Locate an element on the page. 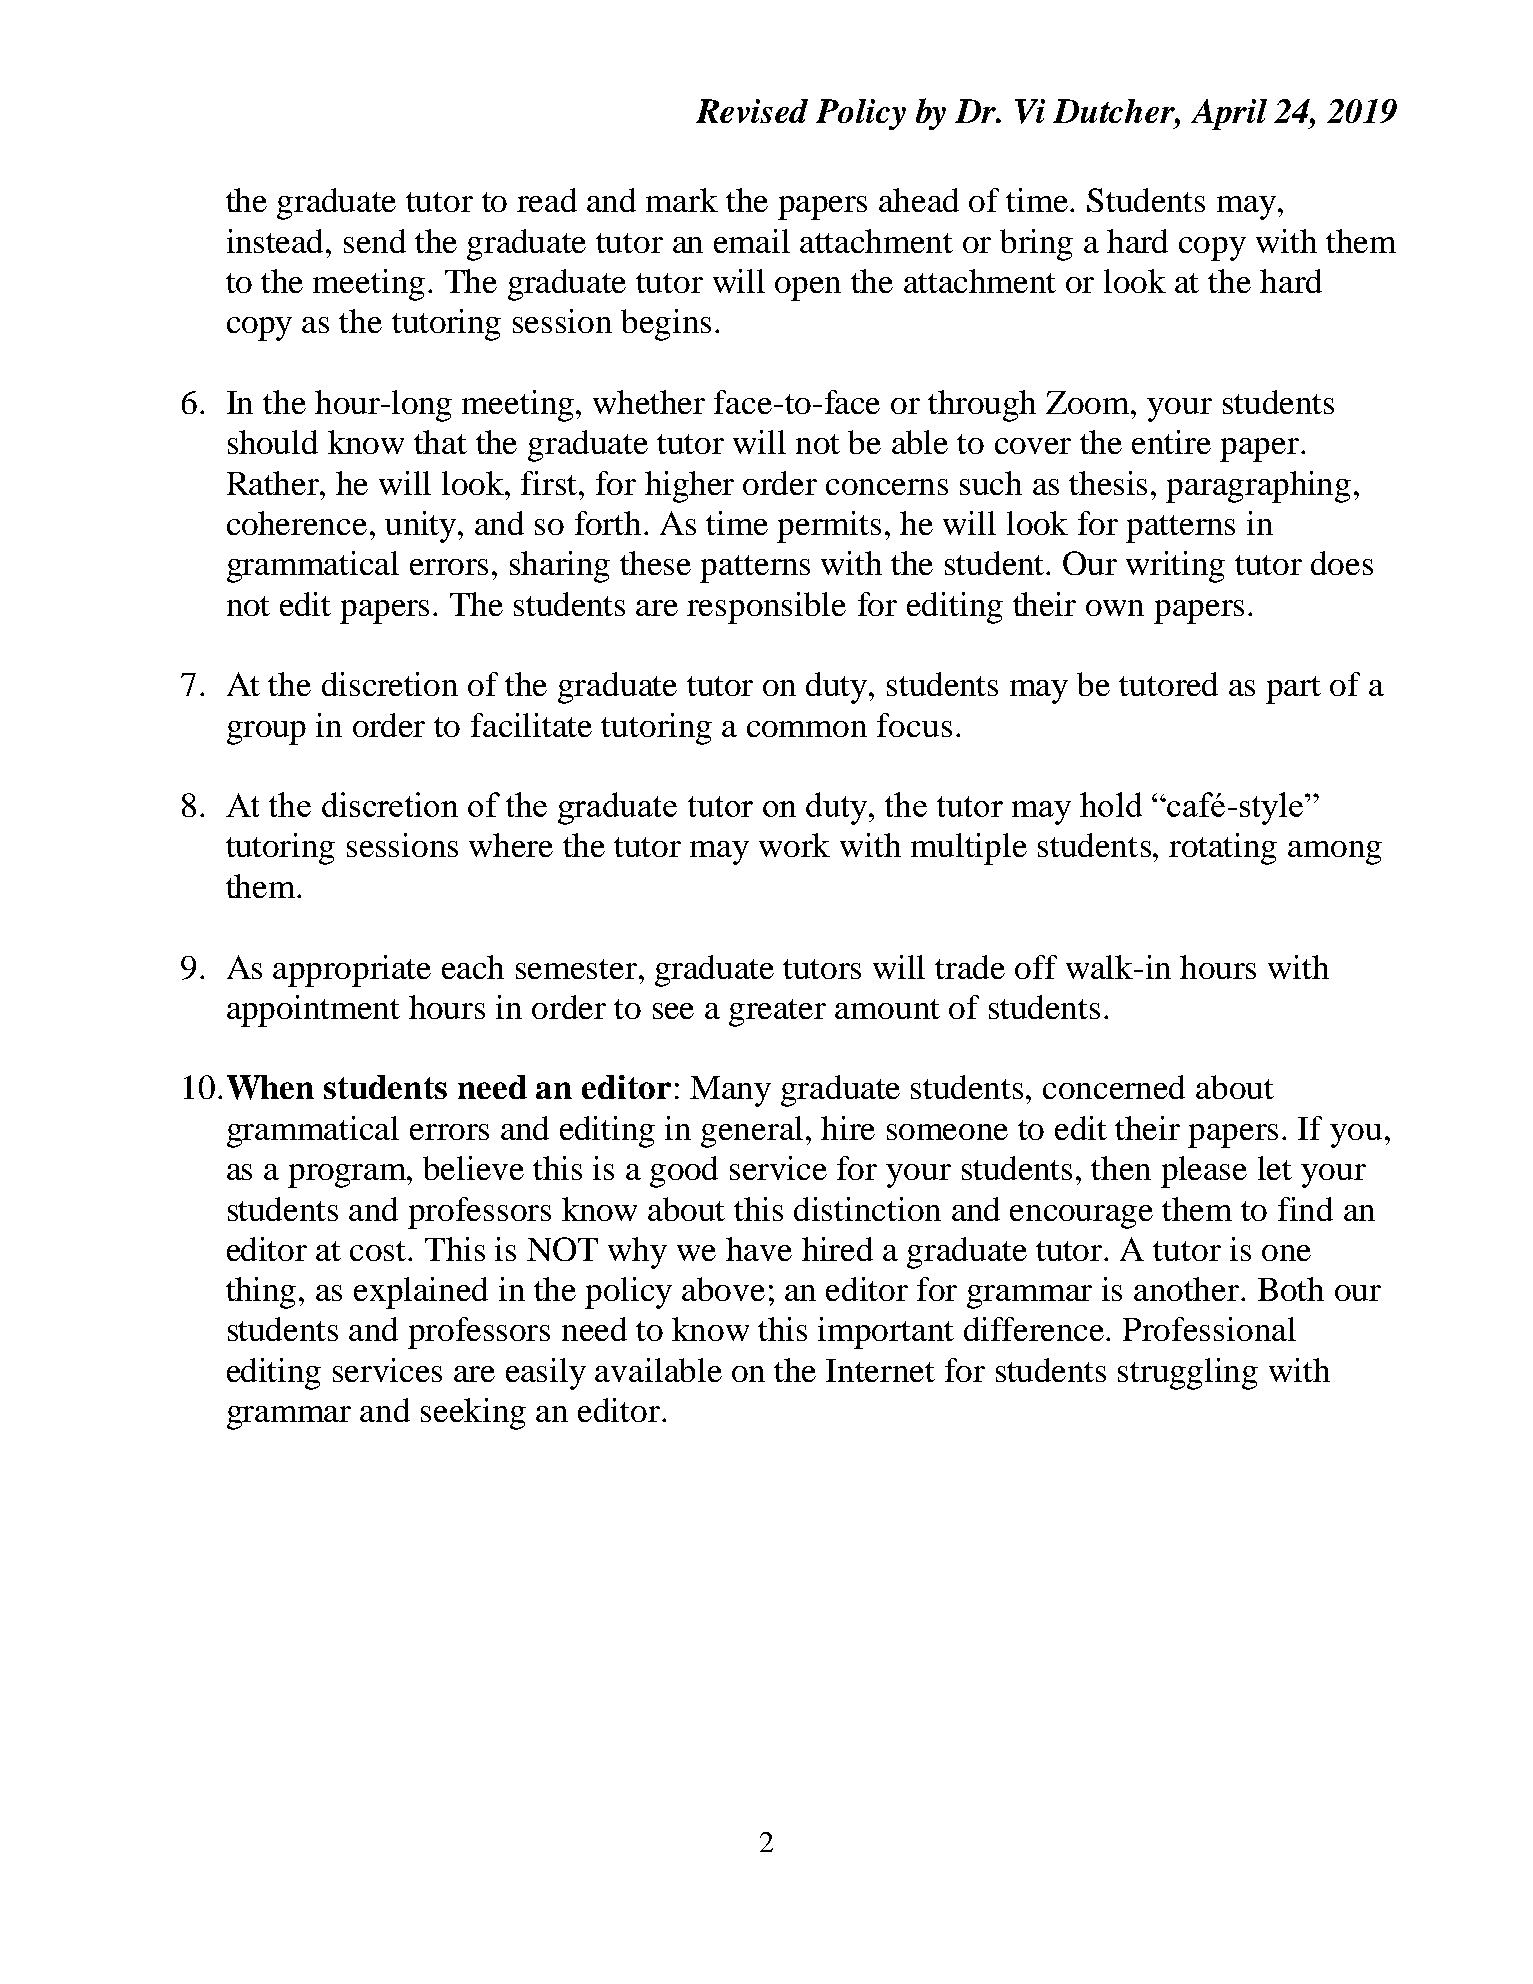  seeking is located at coordinates (473, 1414).
